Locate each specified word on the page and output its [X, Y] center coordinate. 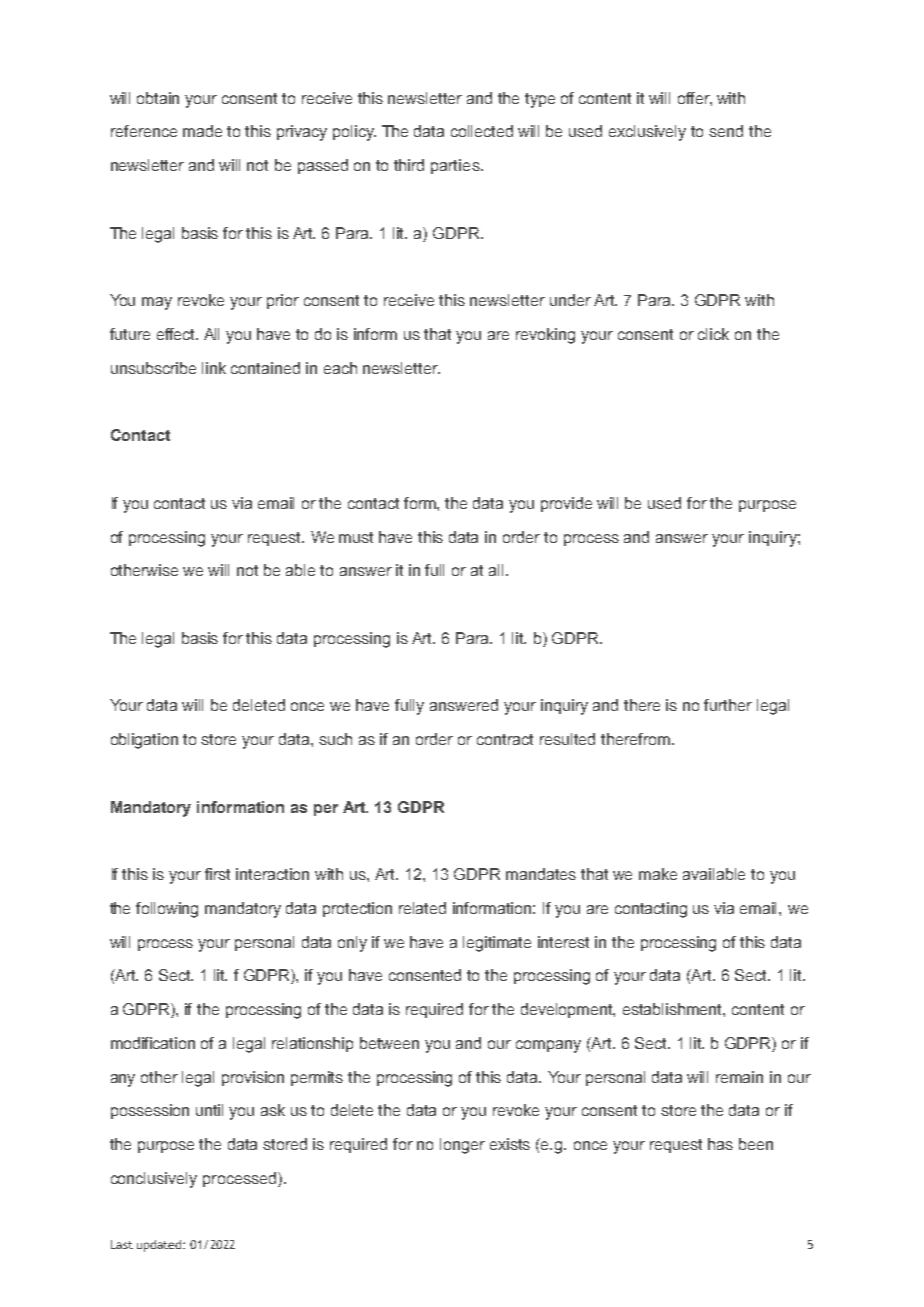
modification [153, 1043]
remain [739, 1077]
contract [505, 739]
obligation [144, 741]
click [713, 334]
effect [177, 334]
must [356, 537]
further [728, 705]
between [389, 1043]
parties [456, 166]
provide [566, 504]
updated [160, 1246]
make [658, 874]
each [340, 368]
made [202, 131]
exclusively [647, 133]
